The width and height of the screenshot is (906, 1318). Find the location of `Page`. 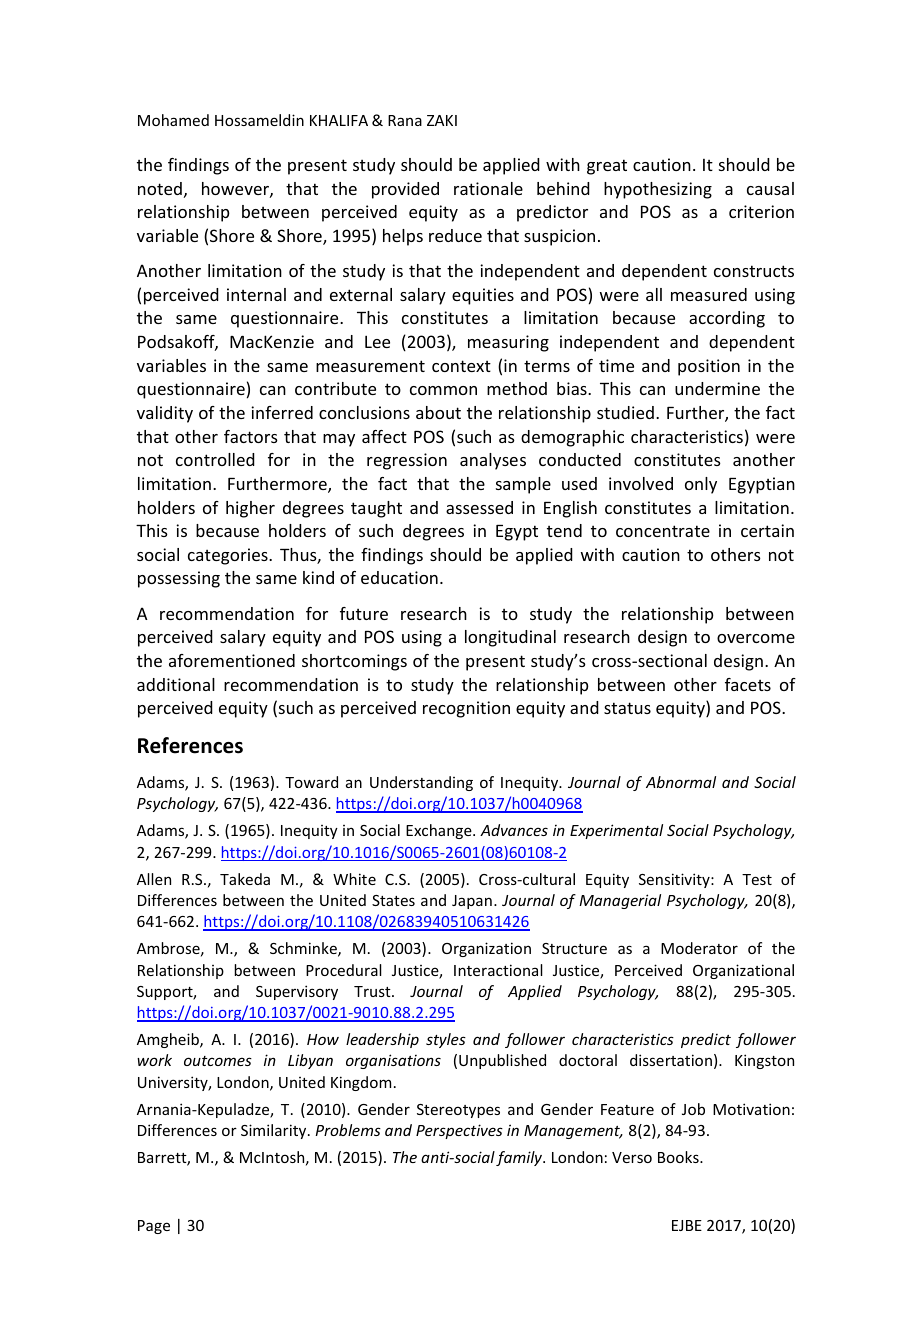

Page is located at coordinates (154, 1227).
